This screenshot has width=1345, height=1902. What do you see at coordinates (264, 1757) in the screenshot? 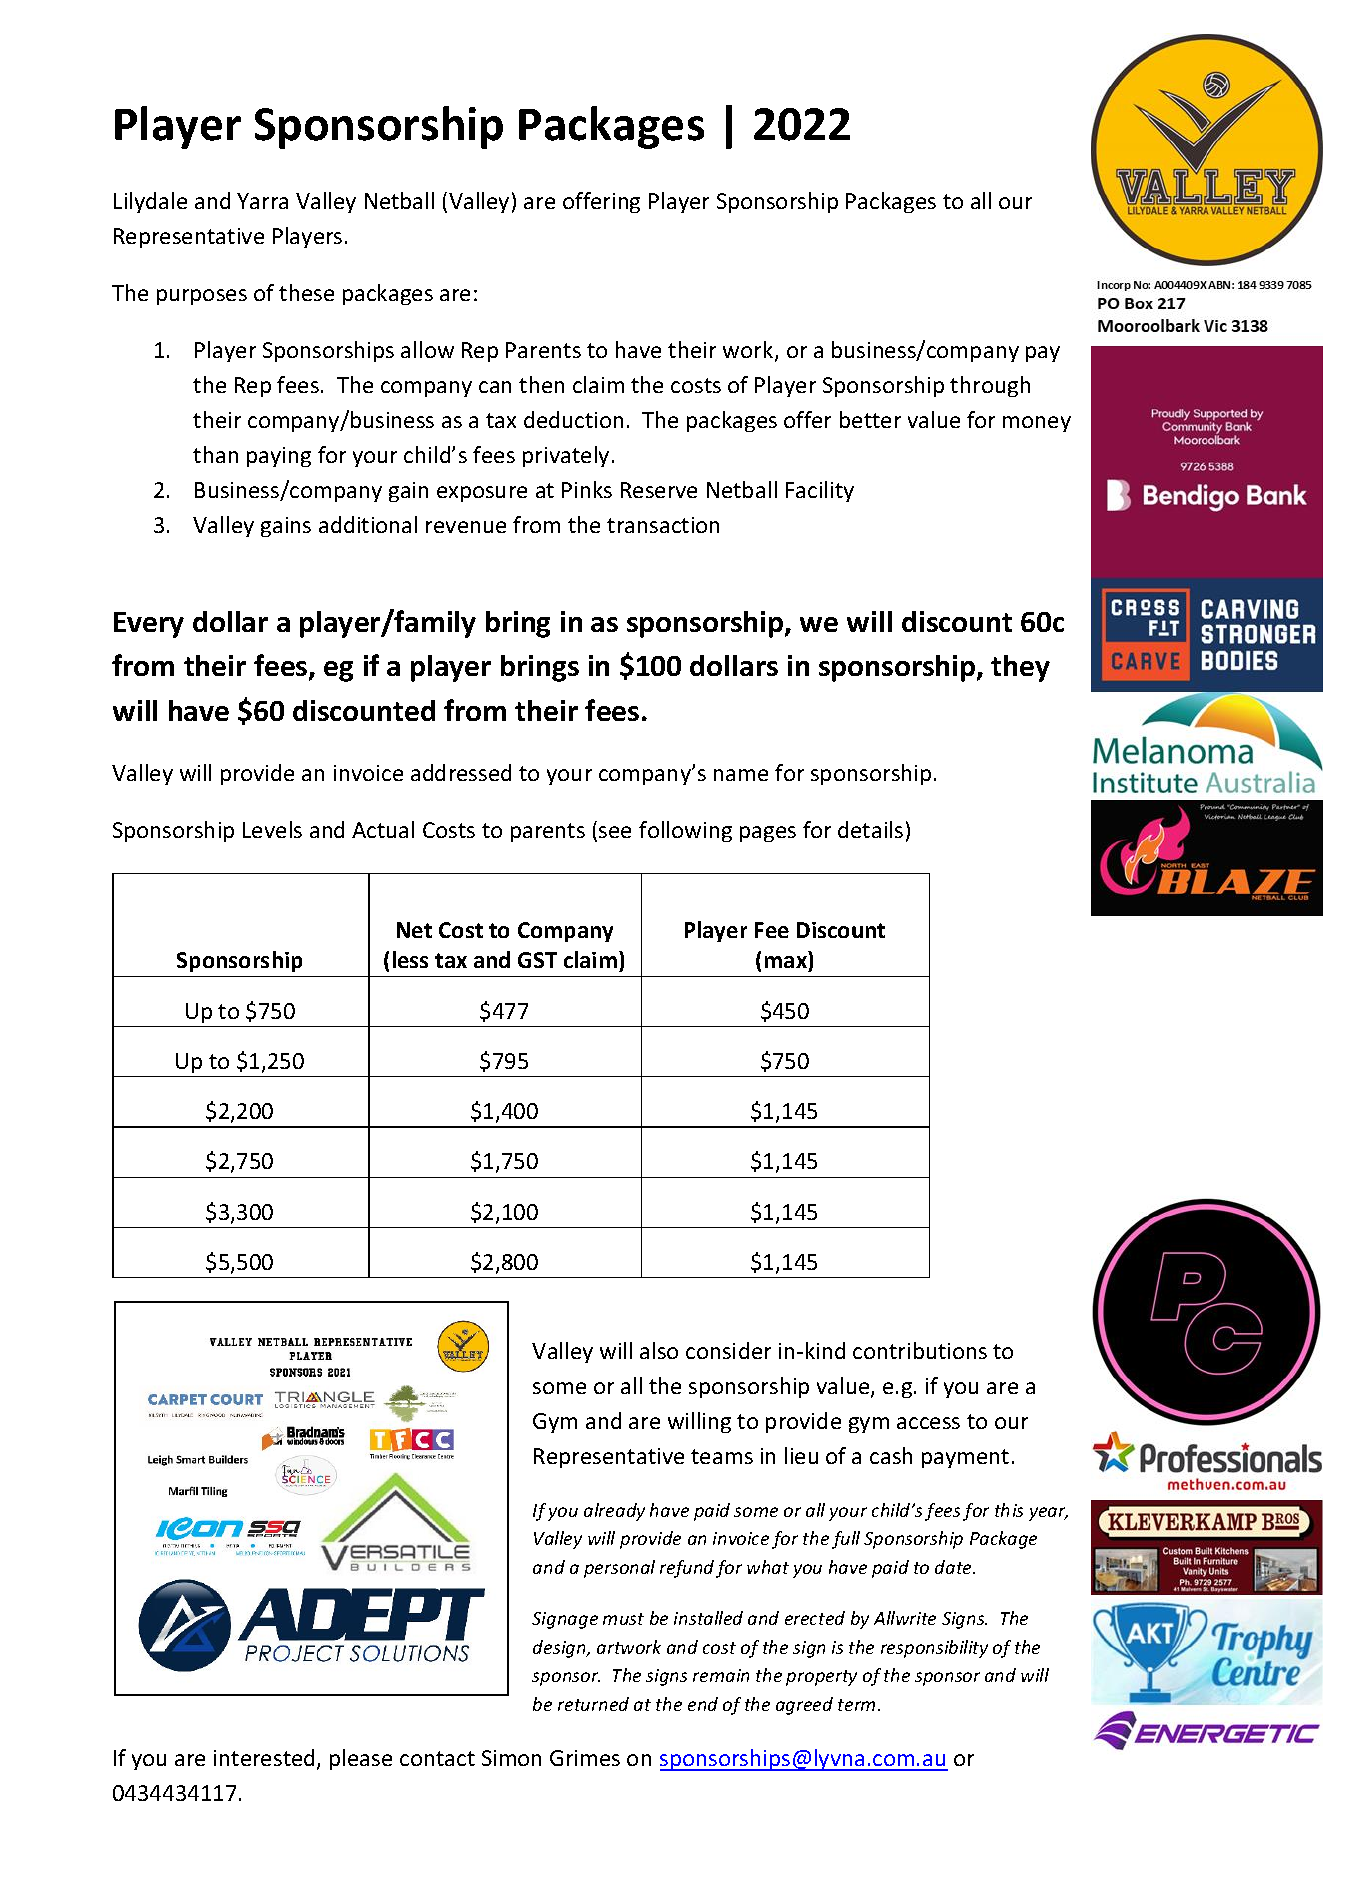
I see `interested` at bounding box center [264, 1757].
